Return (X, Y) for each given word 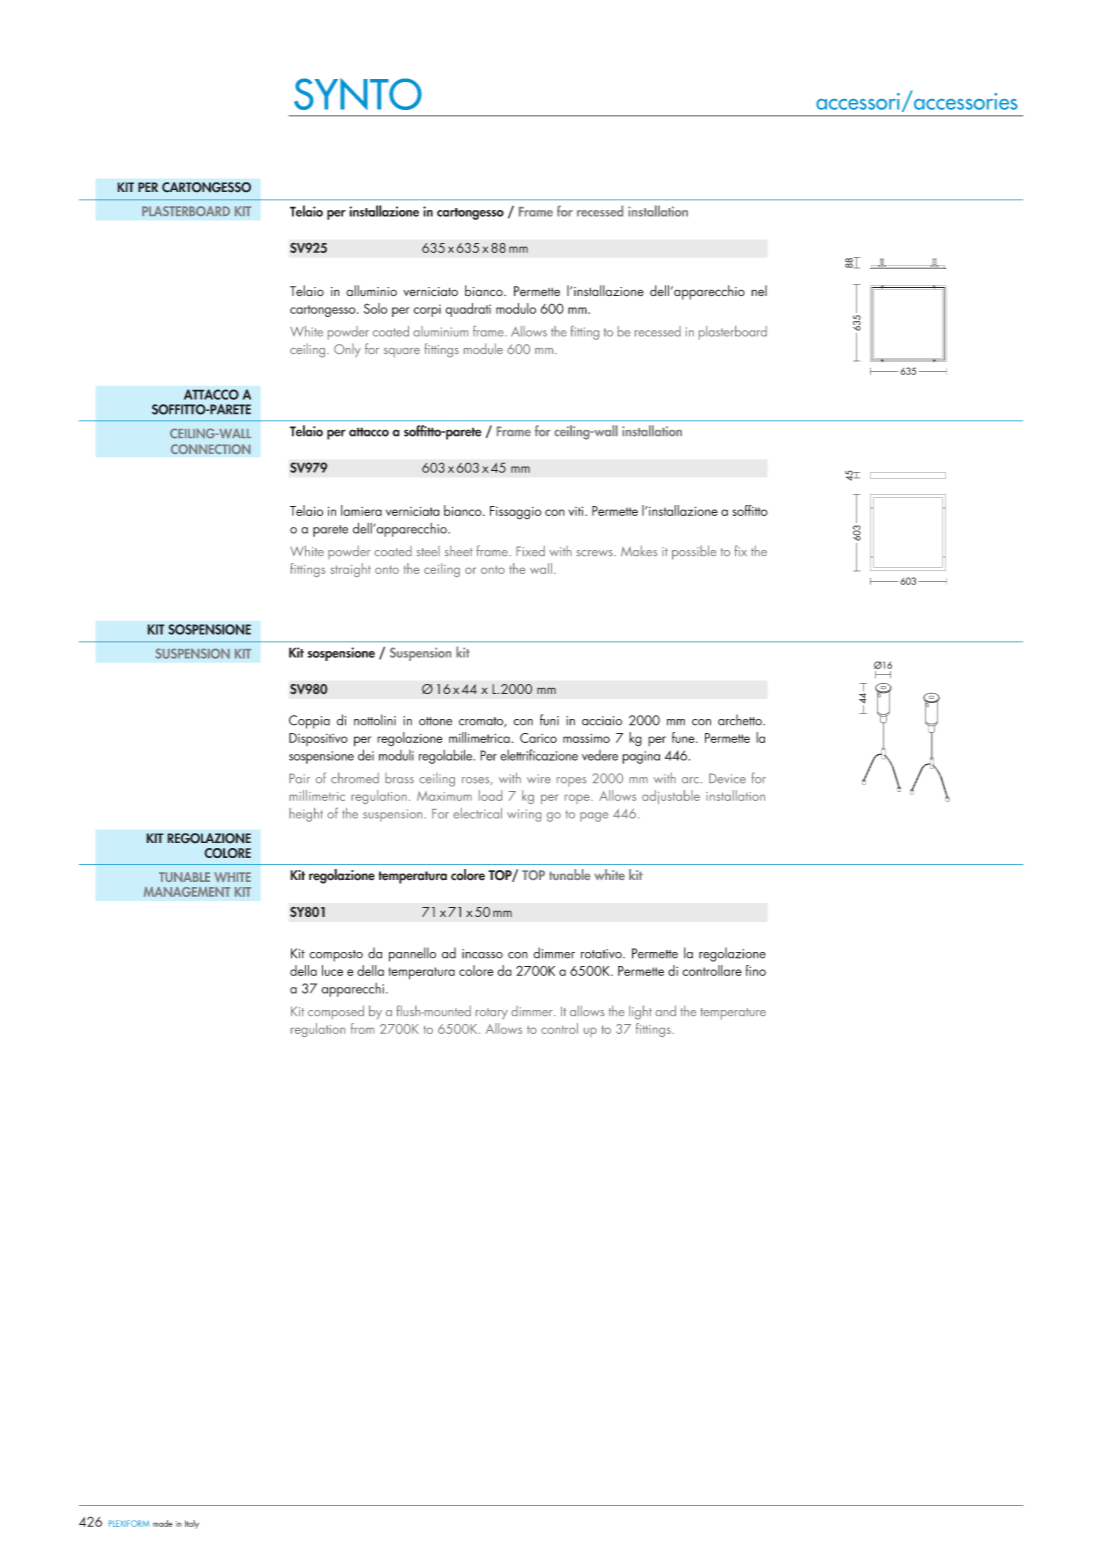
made (163, 1523)
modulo (516, 308)
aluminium (440, 331)
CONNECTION (211, 449)
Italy (192, 1524)
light (640, 1012)
